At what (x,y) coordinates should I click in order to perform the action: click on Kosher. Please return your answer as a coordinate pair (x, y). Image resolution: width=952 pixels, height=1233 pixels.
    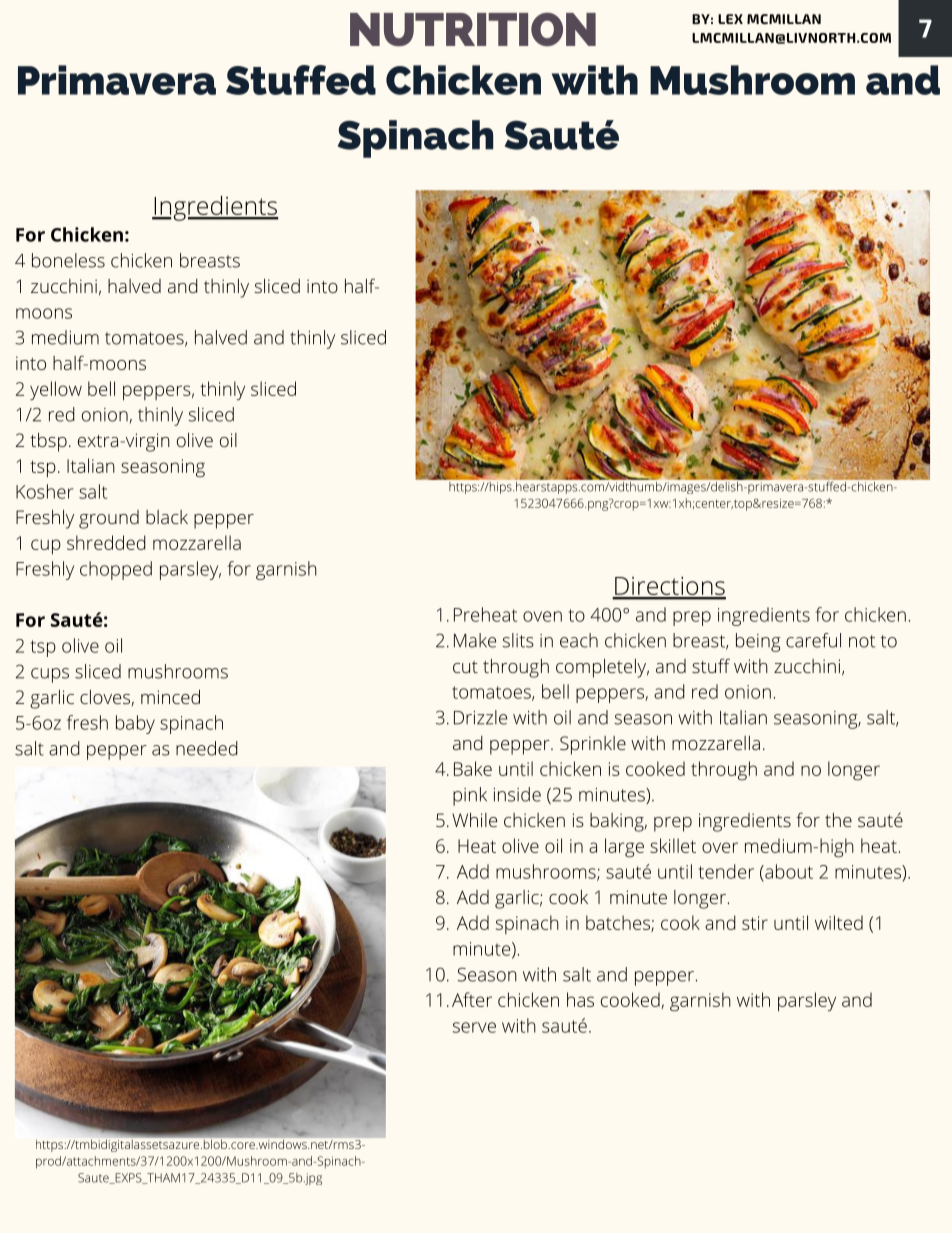
    Looking at the image, I should click on (44, 491).
